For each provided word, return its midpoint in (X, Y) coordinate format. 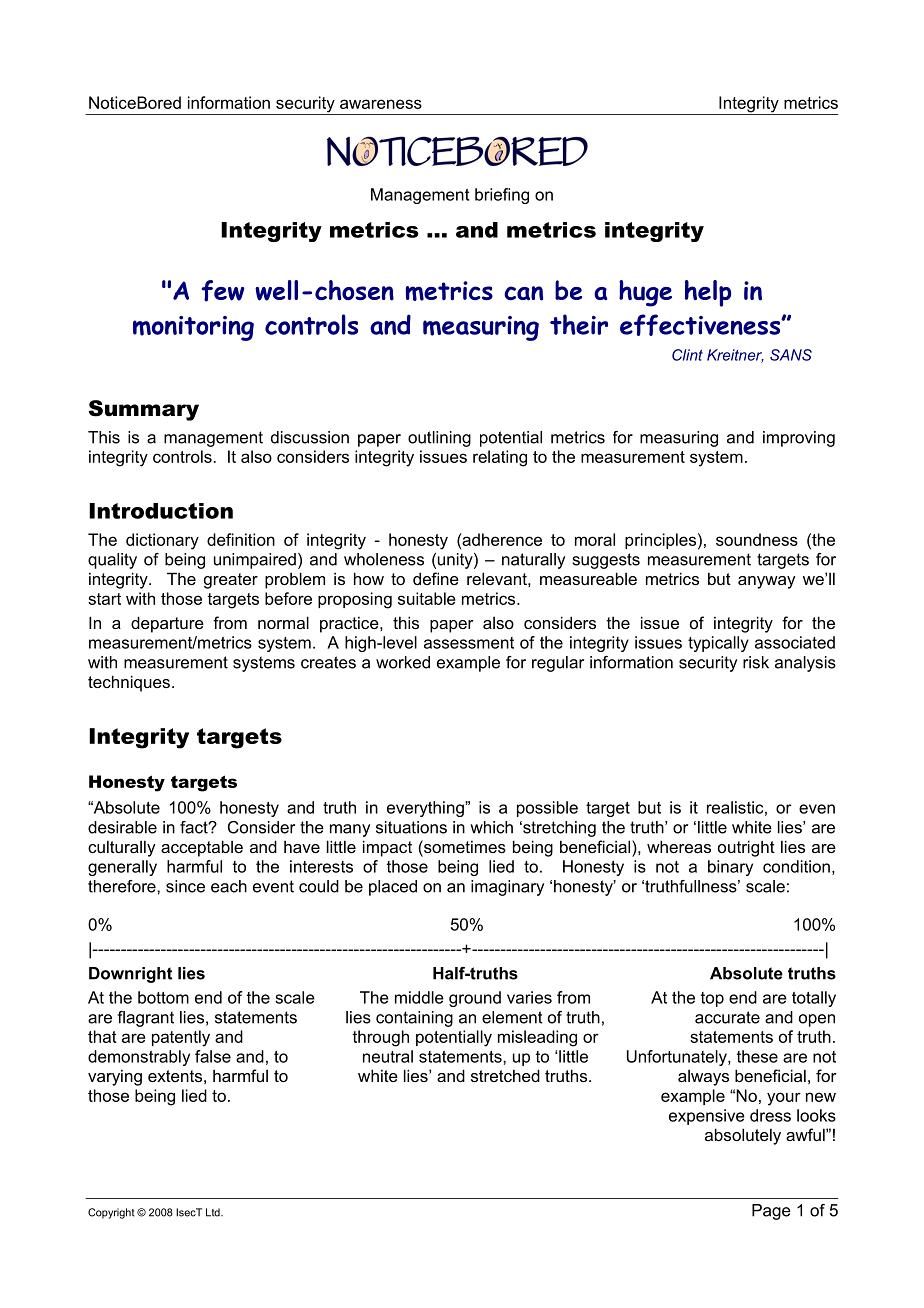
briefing (502, 196)
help (708, 293)
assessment (469, 643)
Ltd (214, 1212)
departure (167, 624)
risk (756, 662)
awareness (381, 104)
